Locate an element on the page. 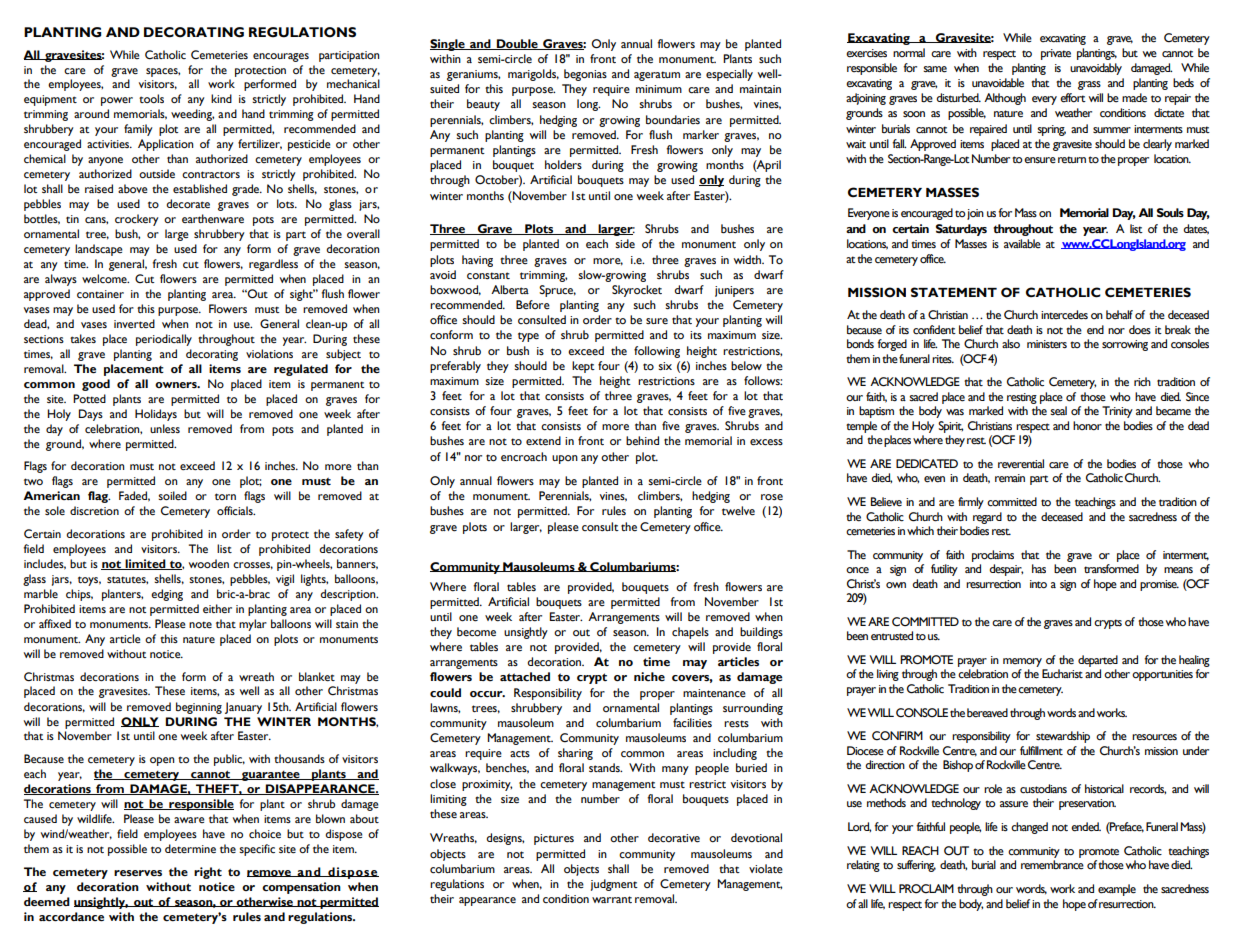  minimum is located at coordinates (659, 89).
